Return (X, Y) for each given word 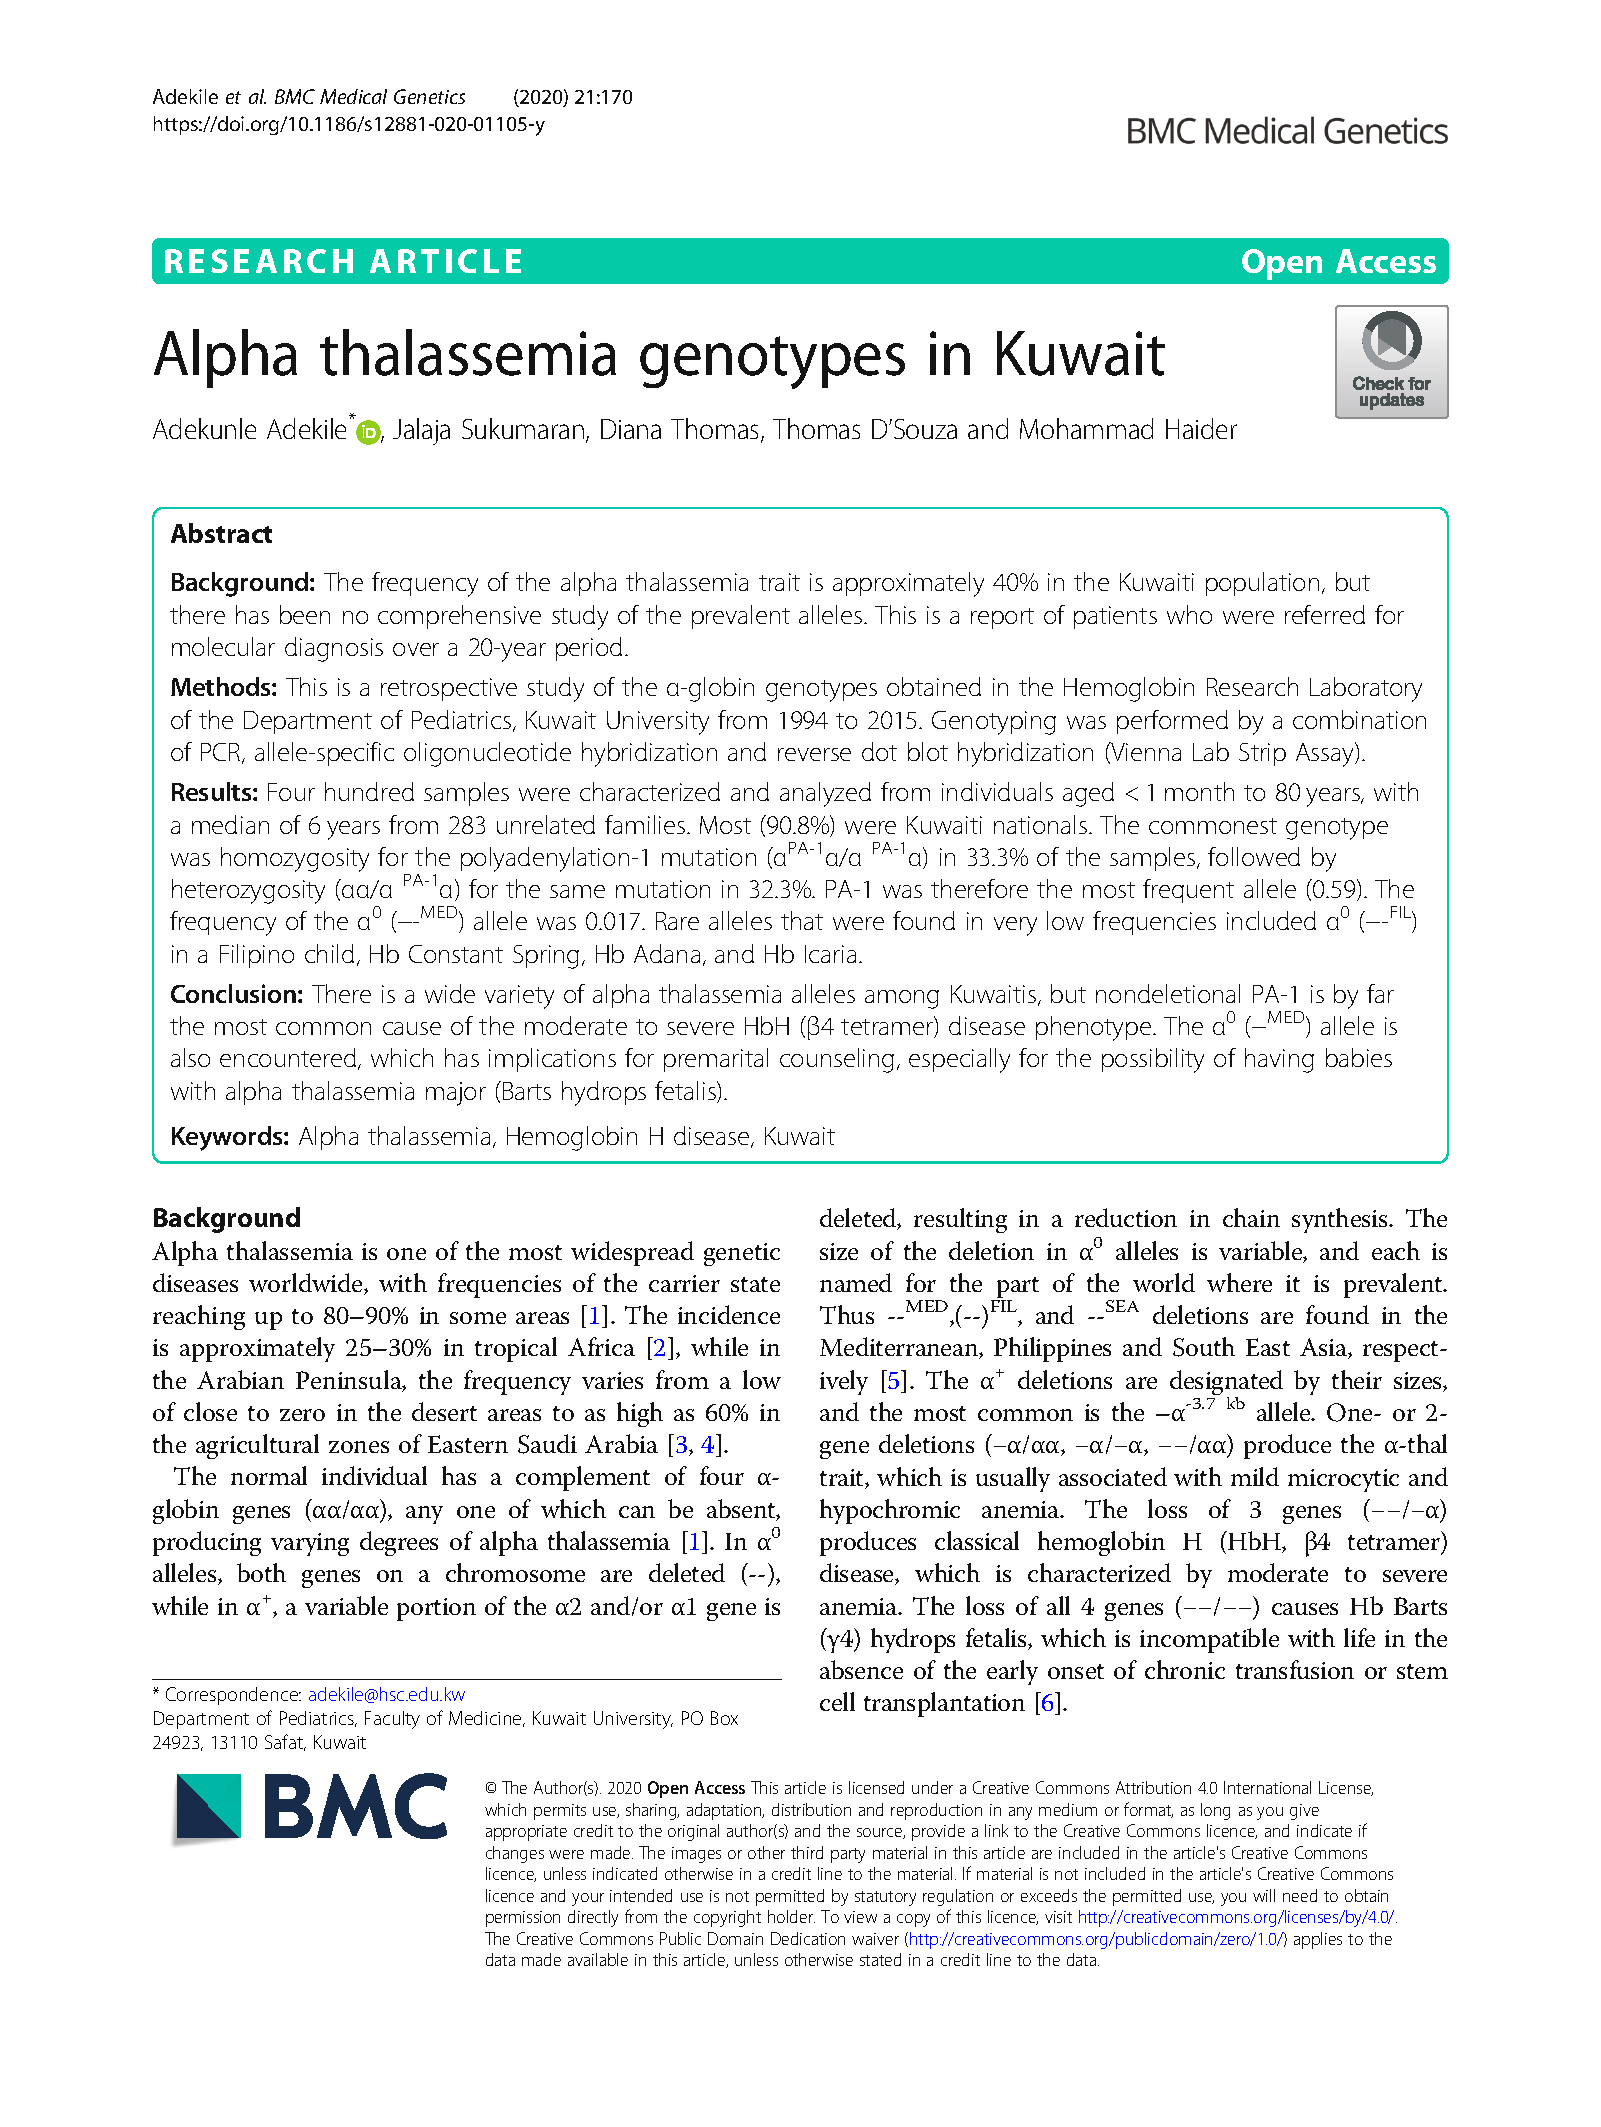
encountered (288, 1057)
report (1002, 618)
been (305, 614)
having (1279, 1060)
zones (359, 1447)
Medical (353, 96)
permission (523, 1919)
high (640, 1414)
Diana (631, 429)
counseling (837, 1060)
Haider (1201, 428)
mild (1255, 1476)
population (1262, 584)
